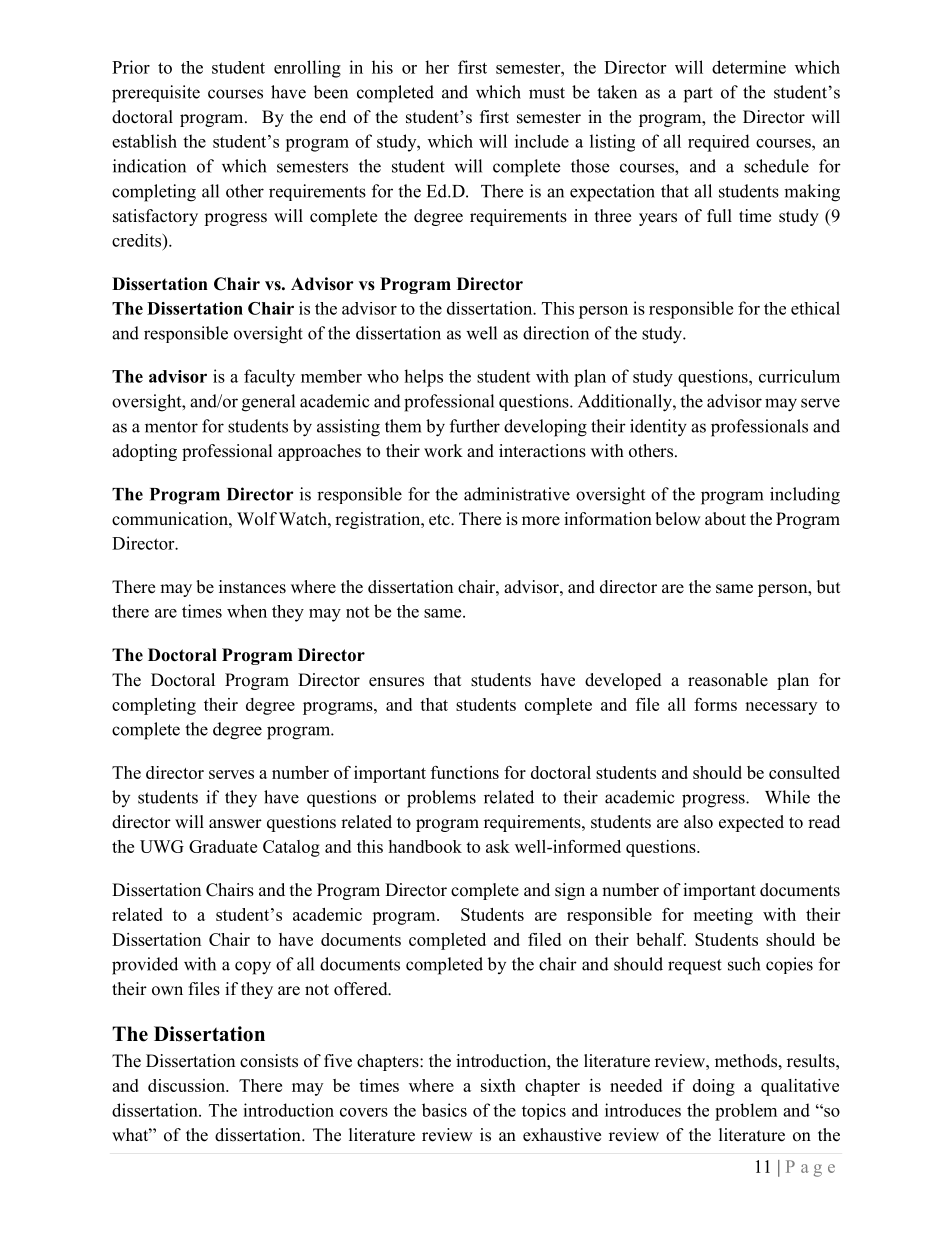 Image resolution: width=952 pixels, height=1233 pixels. Describe the element at coordinates (787, 797) in the screenshot. I see `While` at that location.
